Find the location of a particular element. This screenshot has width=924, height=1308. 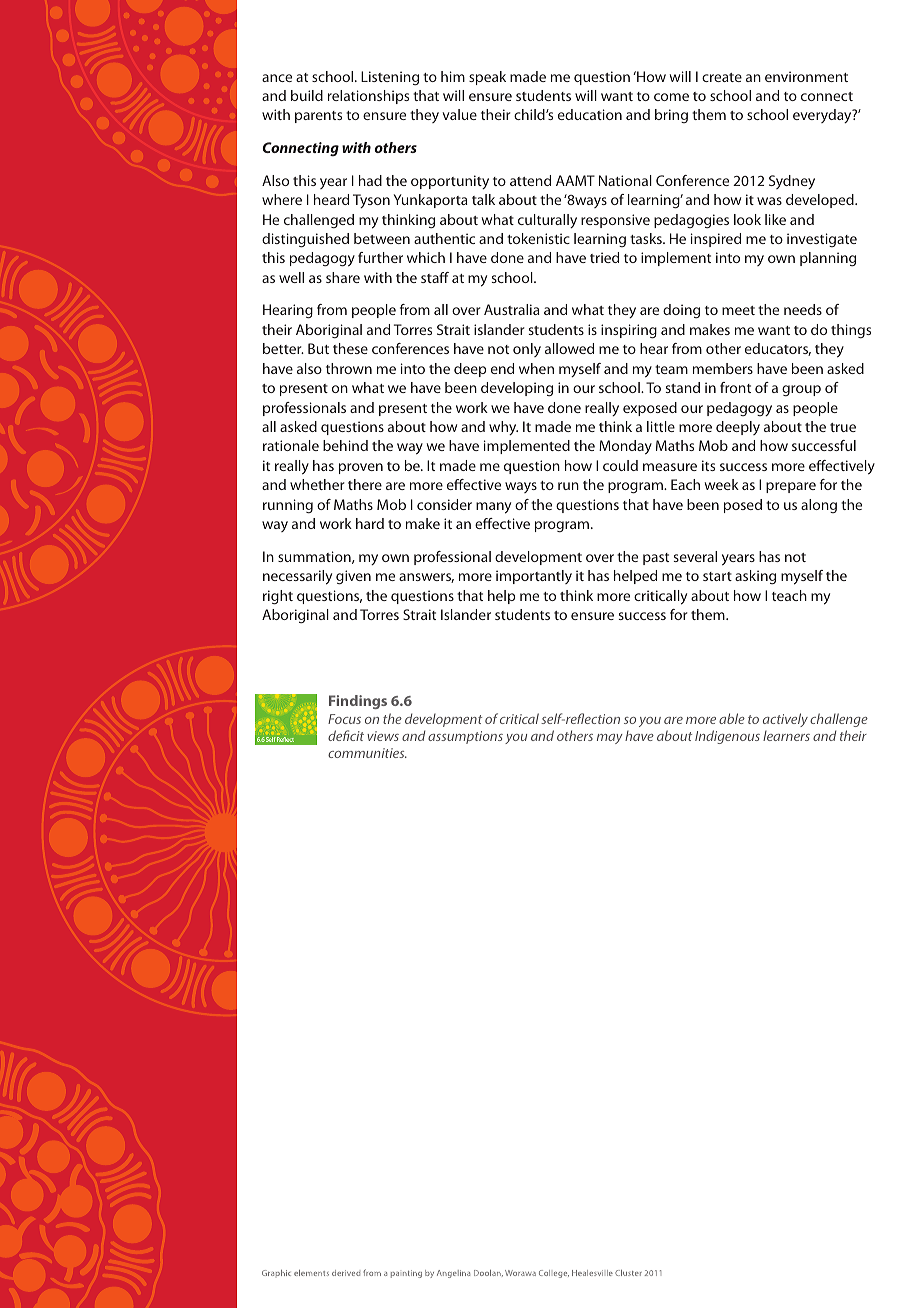

deficit is located at coordinates (346, 735).
